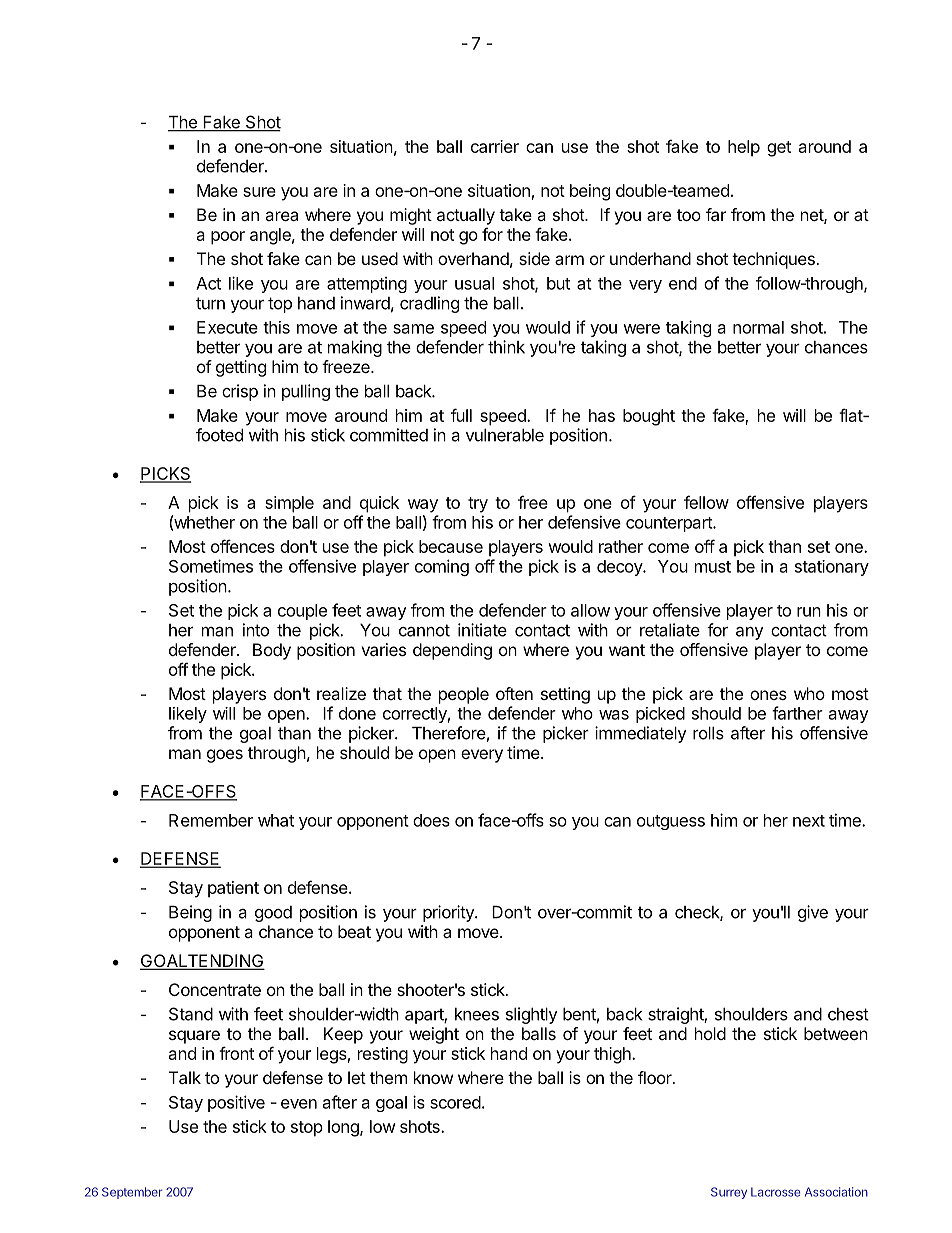  I want to click on normal, so click(758, 327).
